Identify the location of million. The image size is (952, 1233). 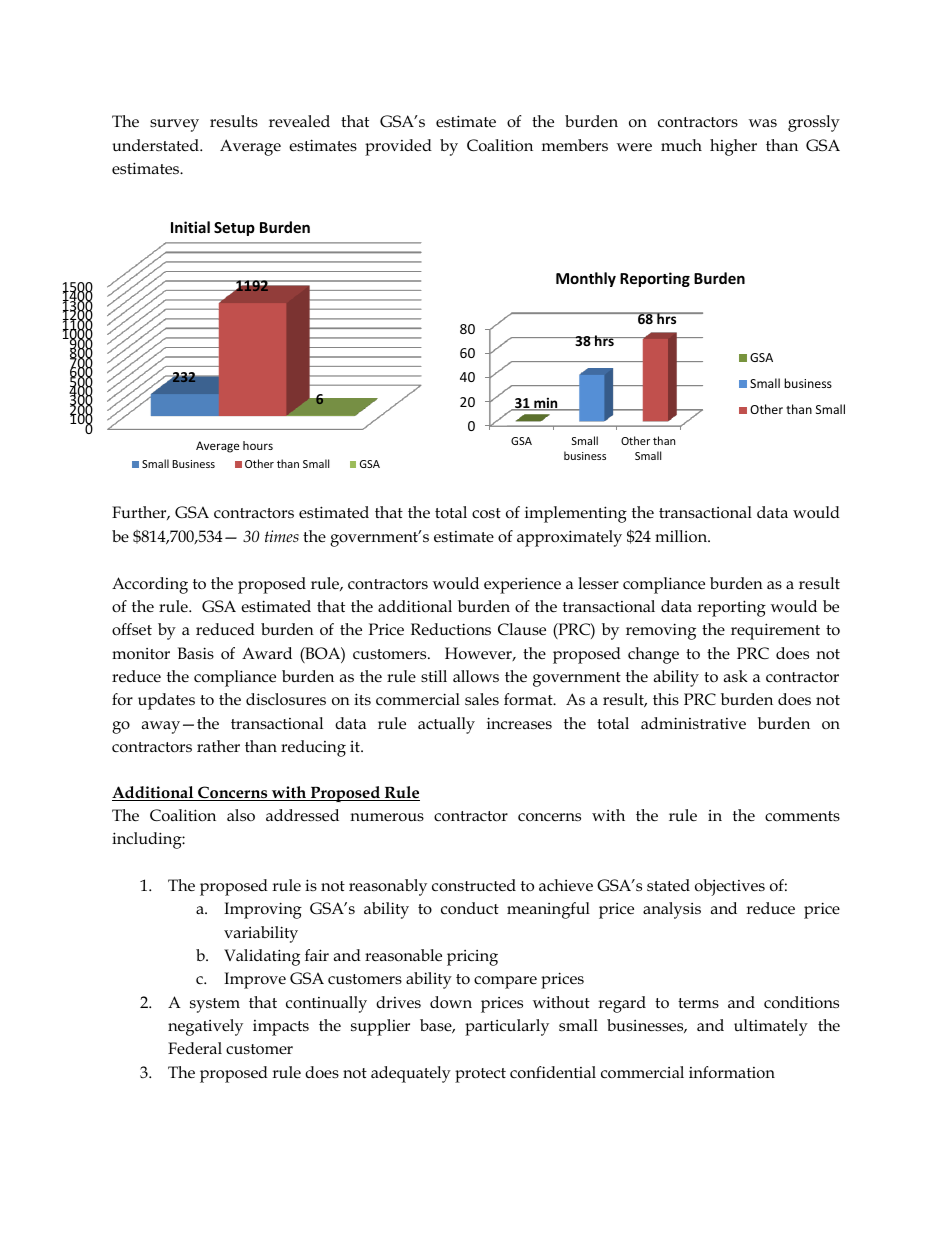
(682, 536).
